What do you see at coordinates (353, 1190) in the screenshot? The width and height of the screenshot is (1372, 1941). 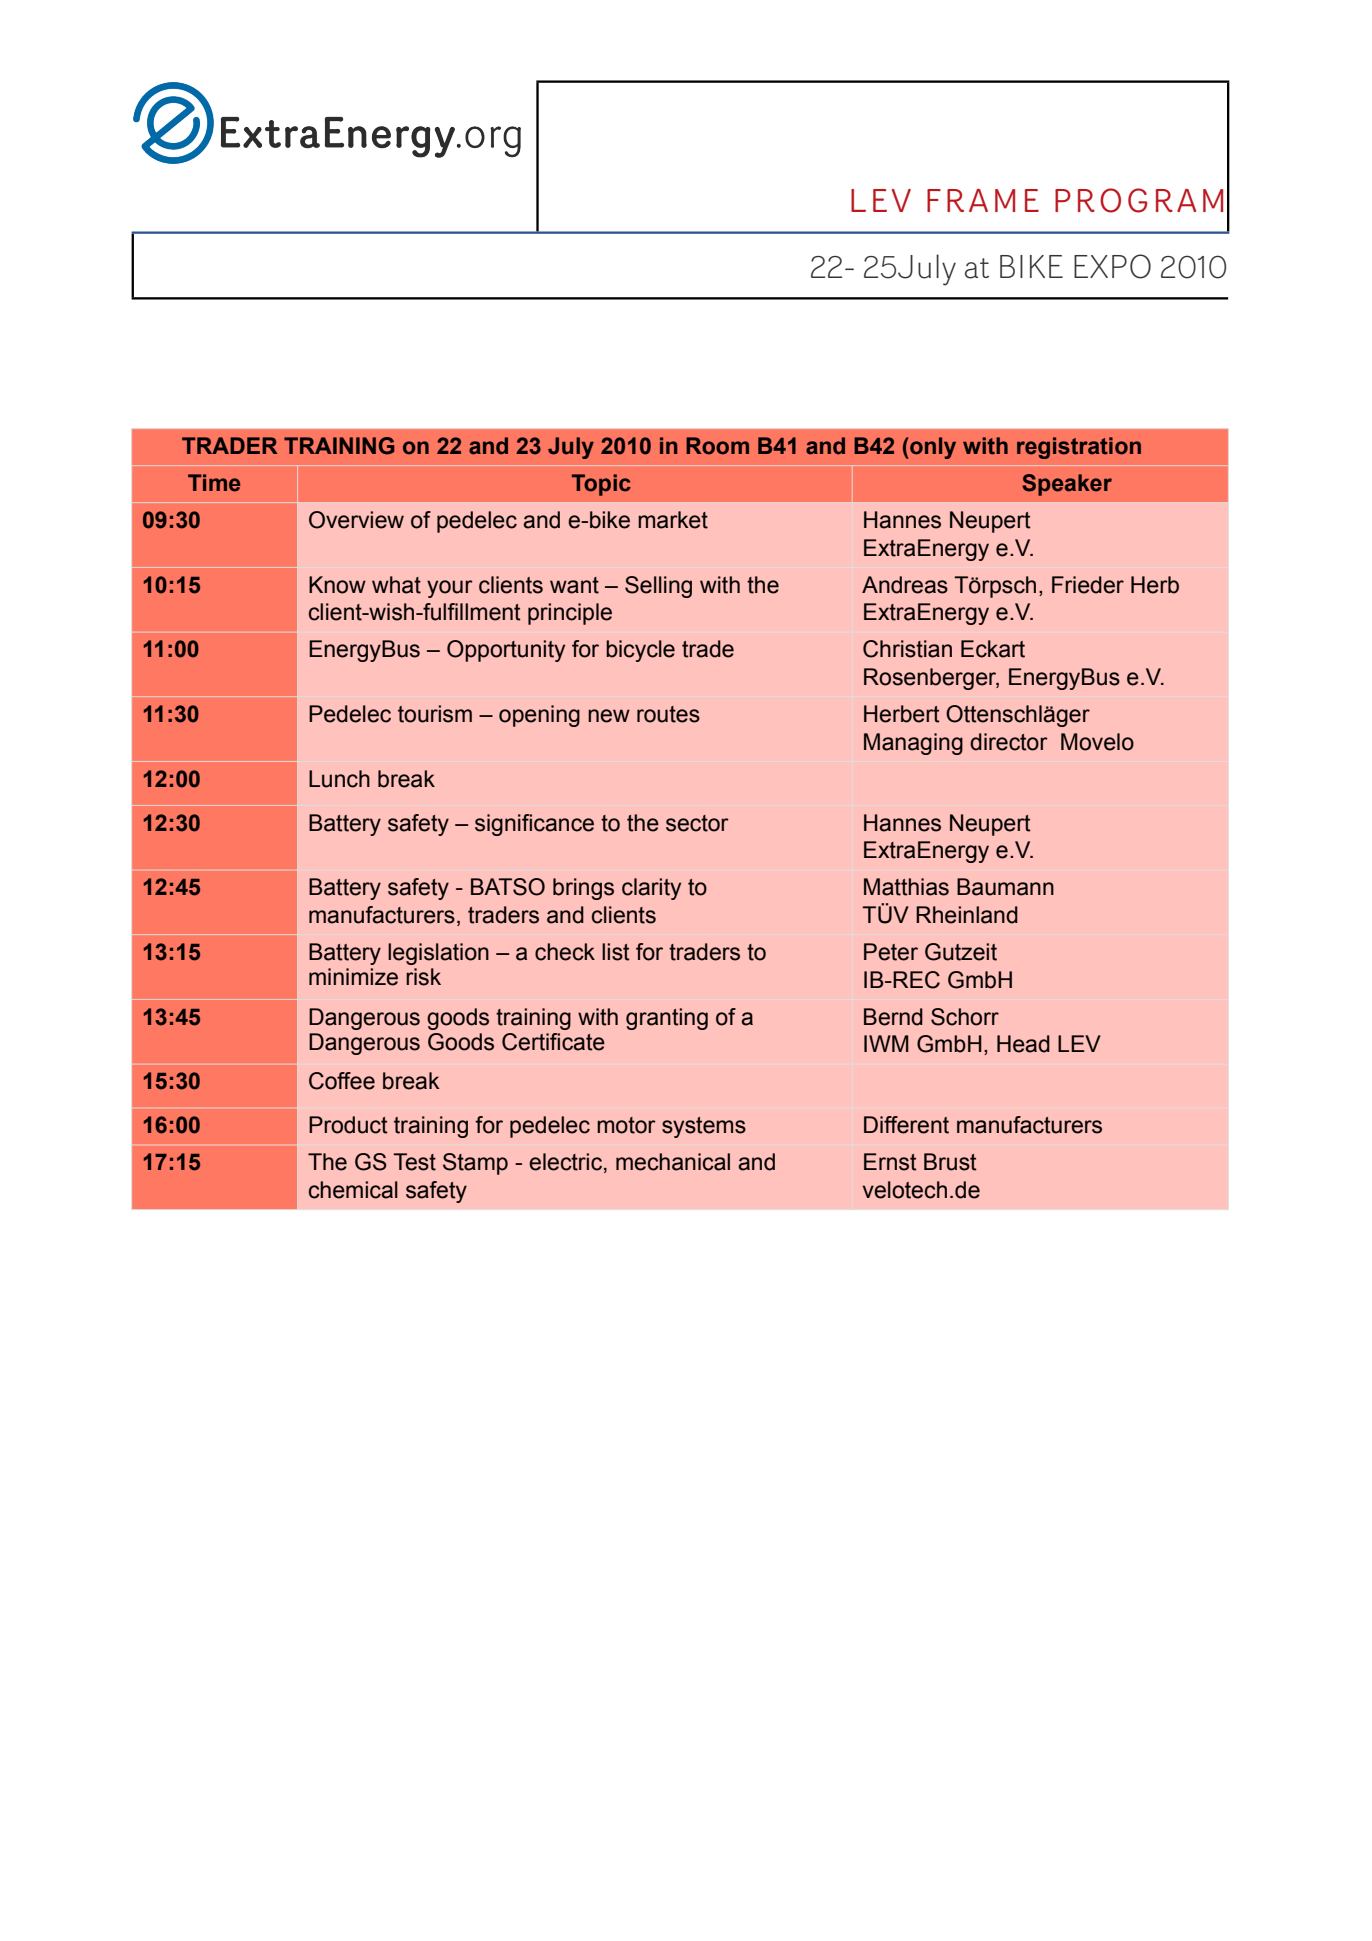 I see `chemical` at bounding box center [353, 1190].
